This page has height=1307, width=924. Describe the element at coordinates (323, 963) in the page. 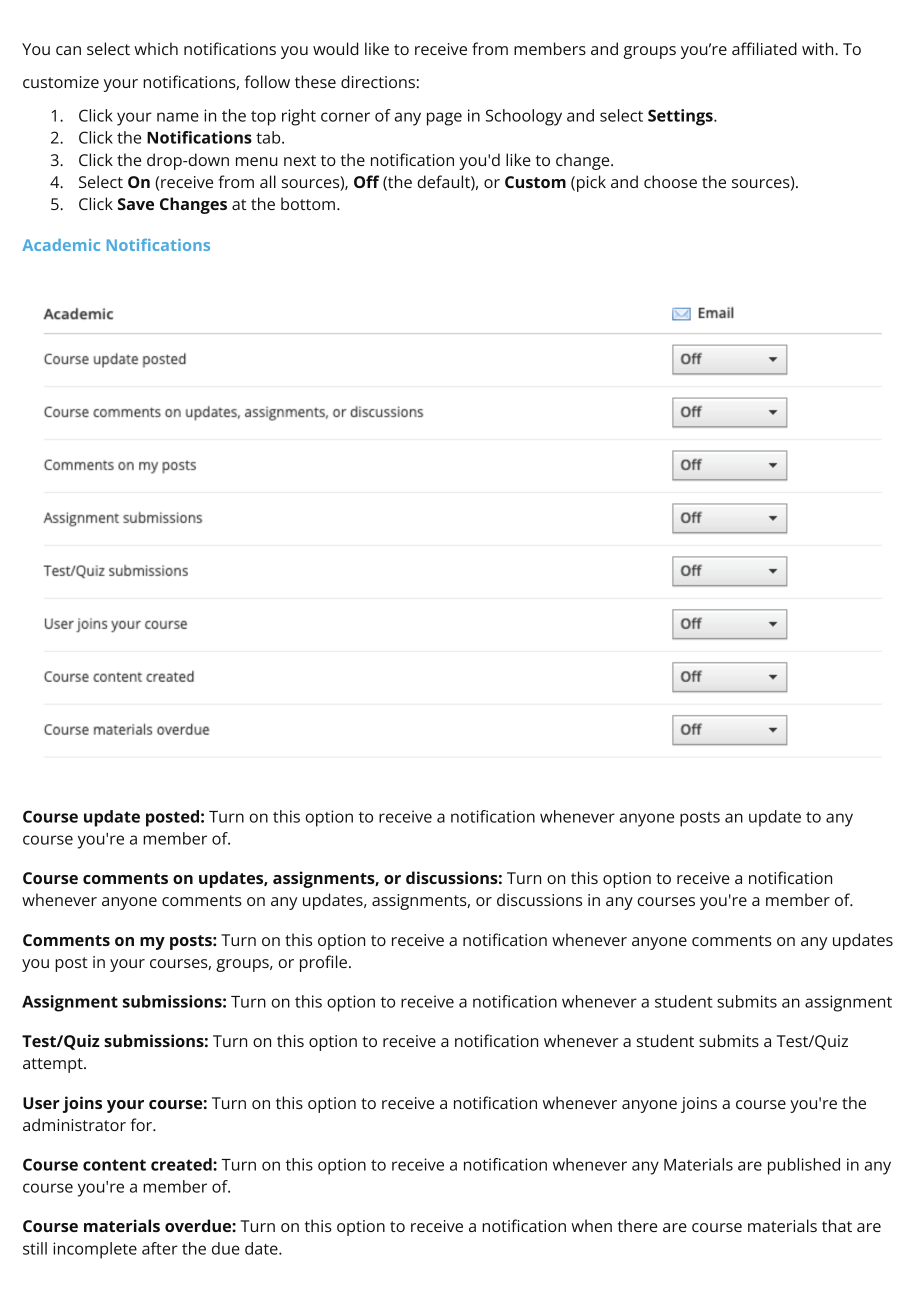

I see `profile` at that location.
